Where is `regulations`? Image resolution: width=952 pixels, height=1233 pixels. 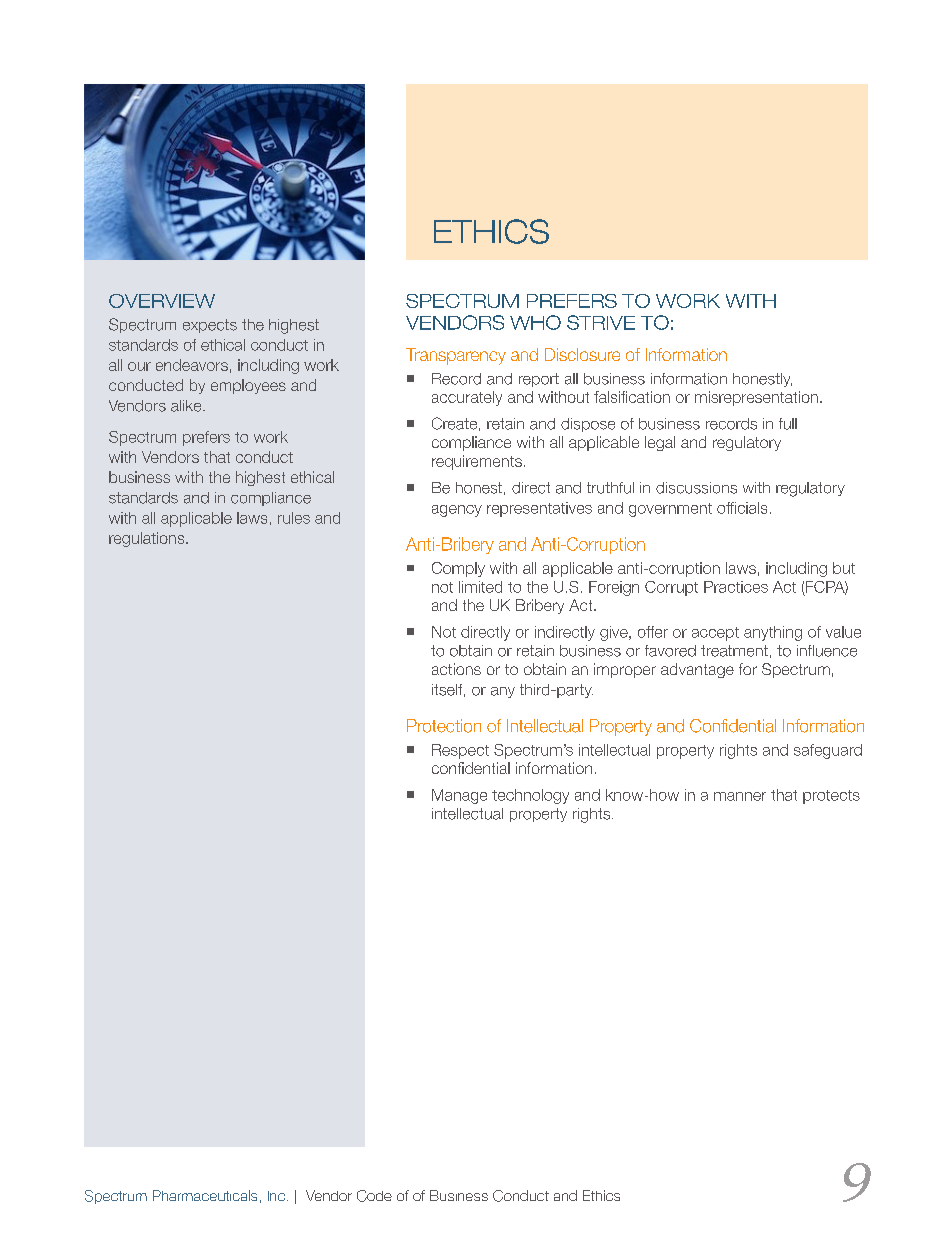
regulations is located at coordinates (148, 539).
